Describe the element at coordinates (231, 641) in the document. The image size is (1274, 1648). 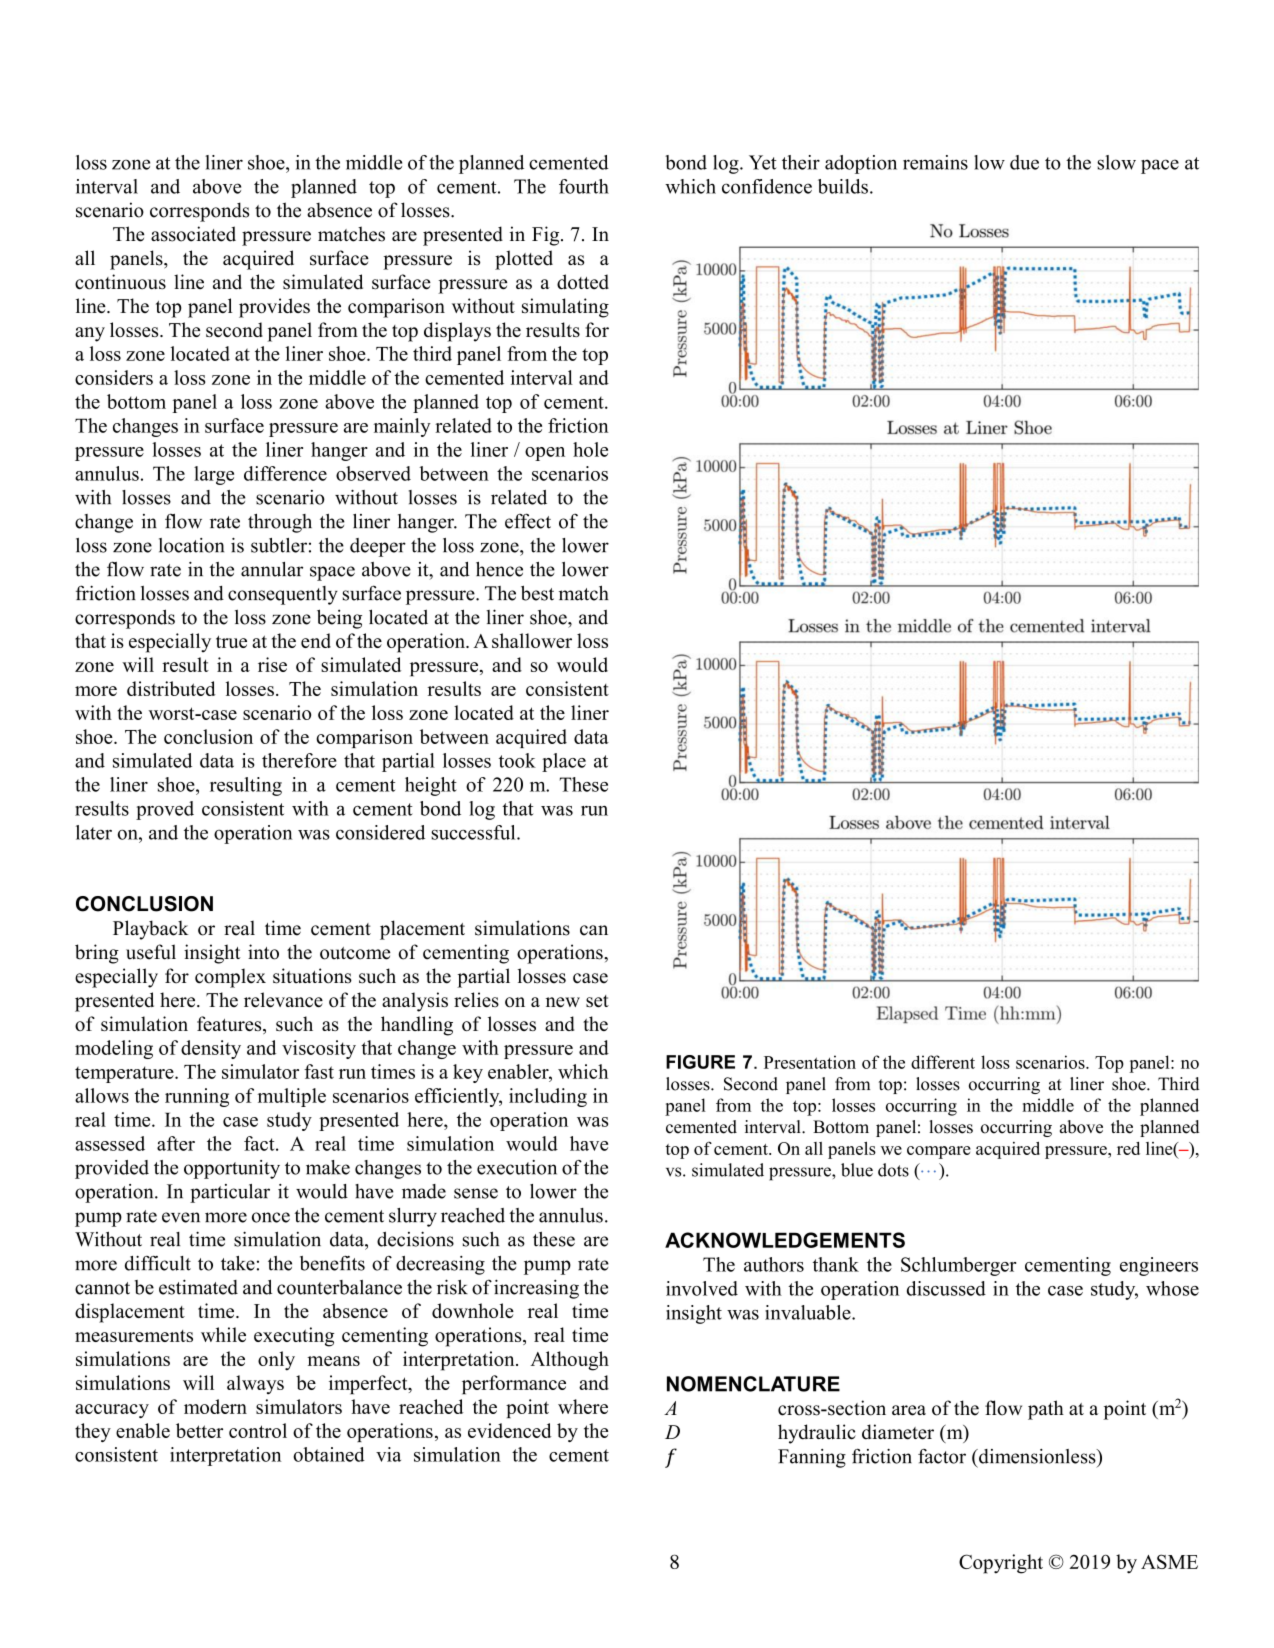
I see `true` at that location.
